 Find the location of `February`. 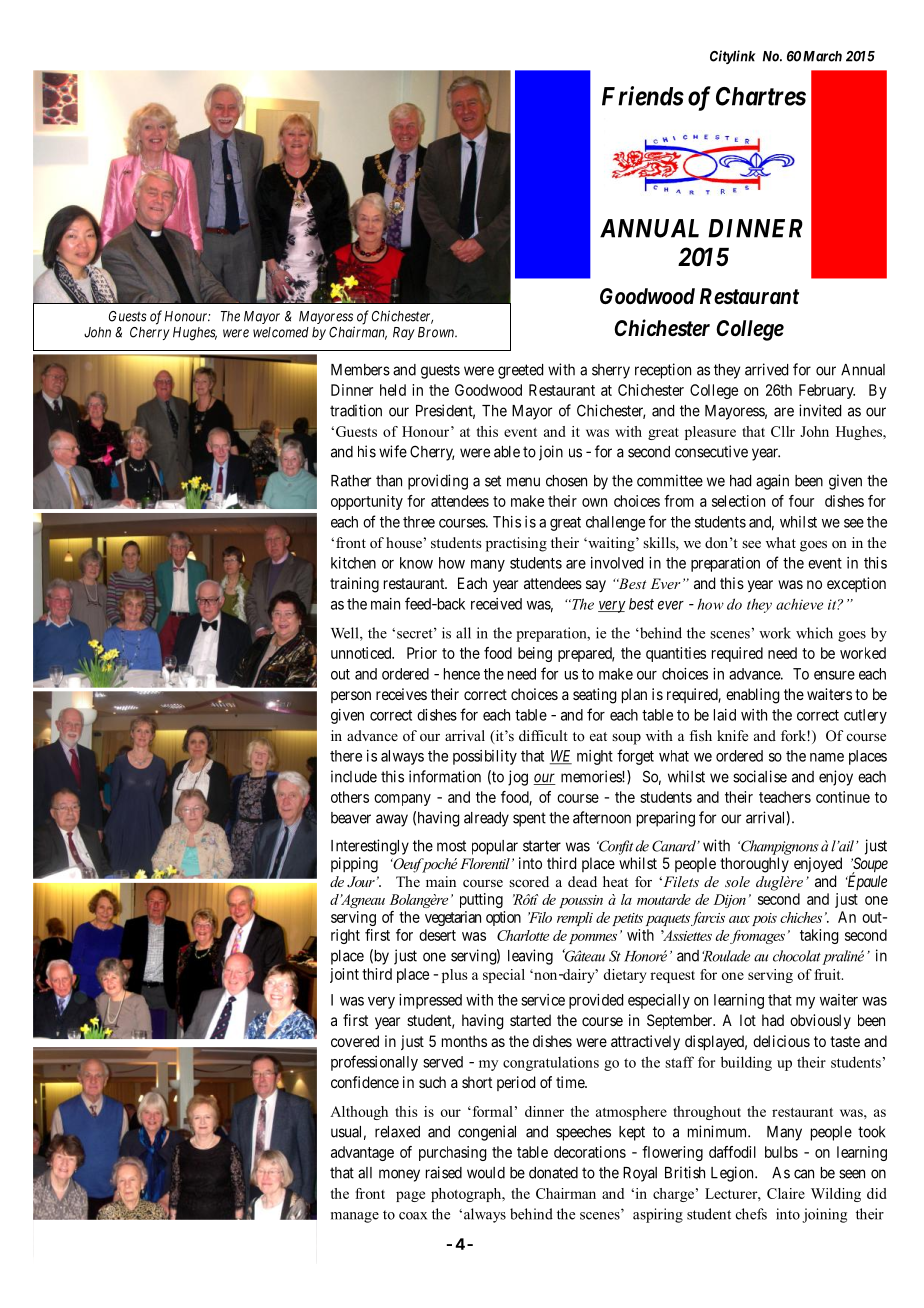

February is located at coordinates (827, 391).
